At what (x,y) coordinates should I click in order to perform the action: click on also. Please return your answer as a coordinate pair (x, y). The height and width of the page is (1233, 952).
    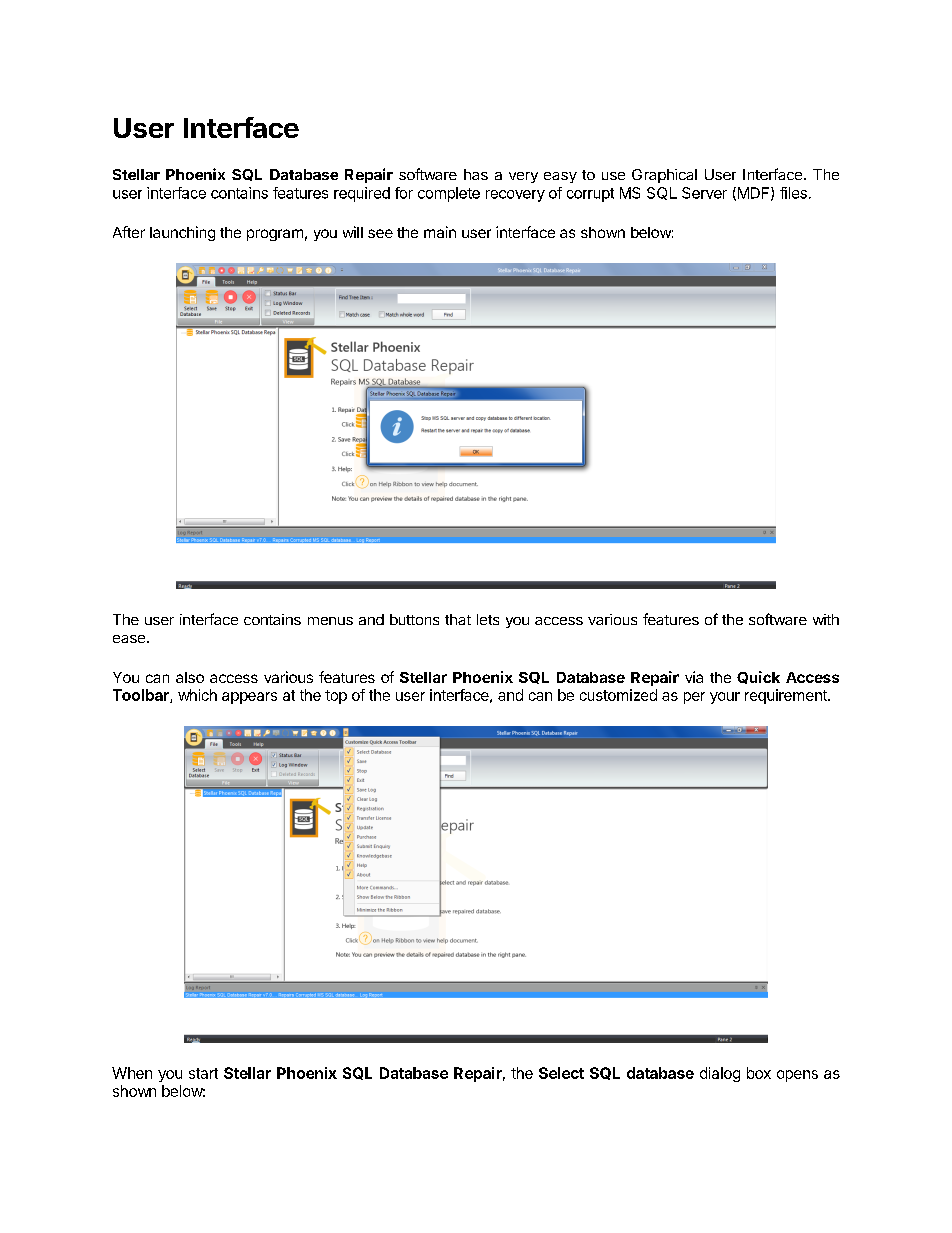
    Looking at the image, I should click on (190, 677).
